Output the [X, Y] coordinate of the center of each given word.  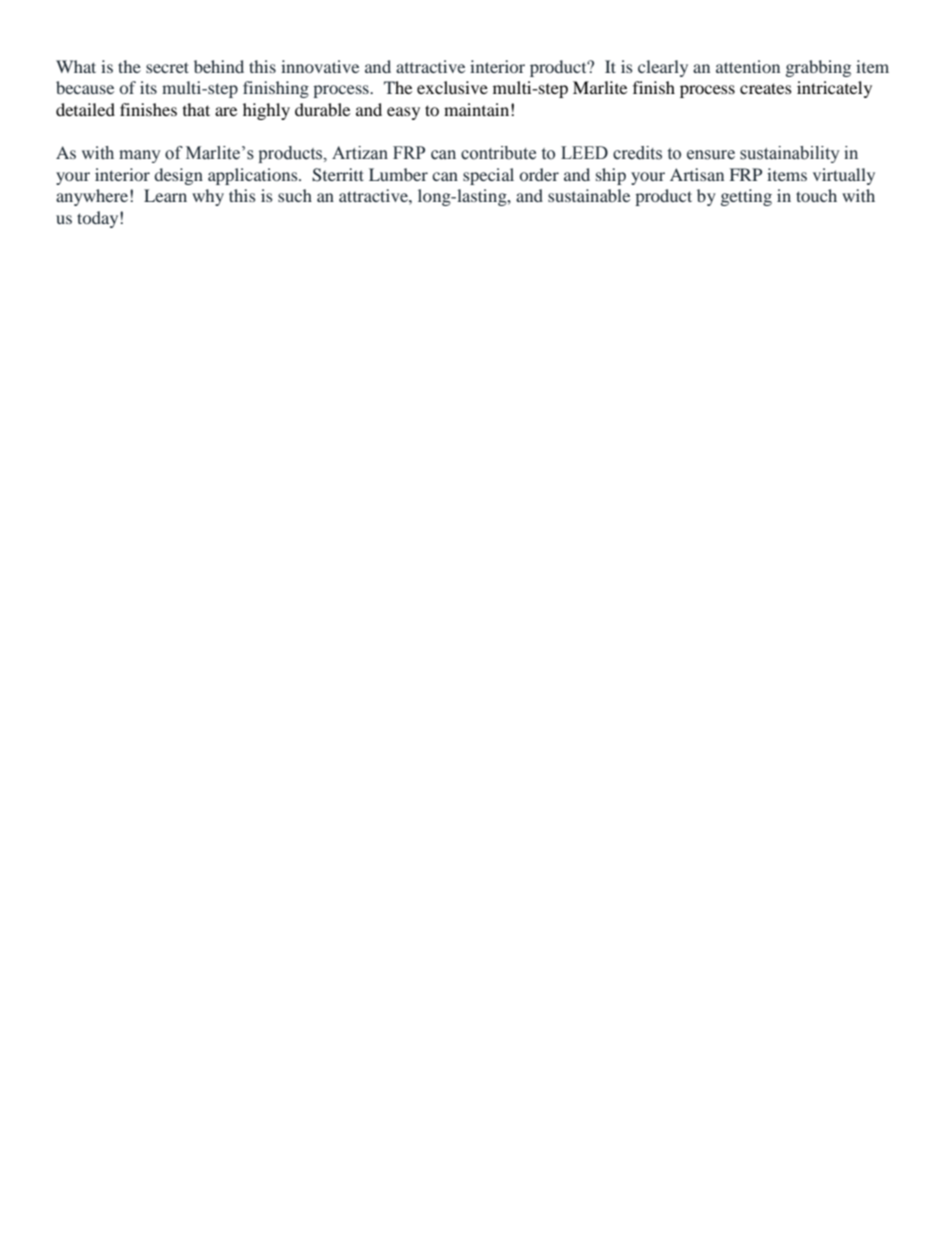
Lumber [398, 174]
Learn [165, 195]
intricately [834, 89]
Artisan [697, 174]
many [140, 156]
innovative [320, 66]
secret [167, 67]
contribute [498, 153]
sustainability [790, 154]
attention [748, 66]
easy [403, 113]
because [85, 87]
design [178, 176]
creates [766, 88]
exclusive [452, 87]
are [226, 111]
